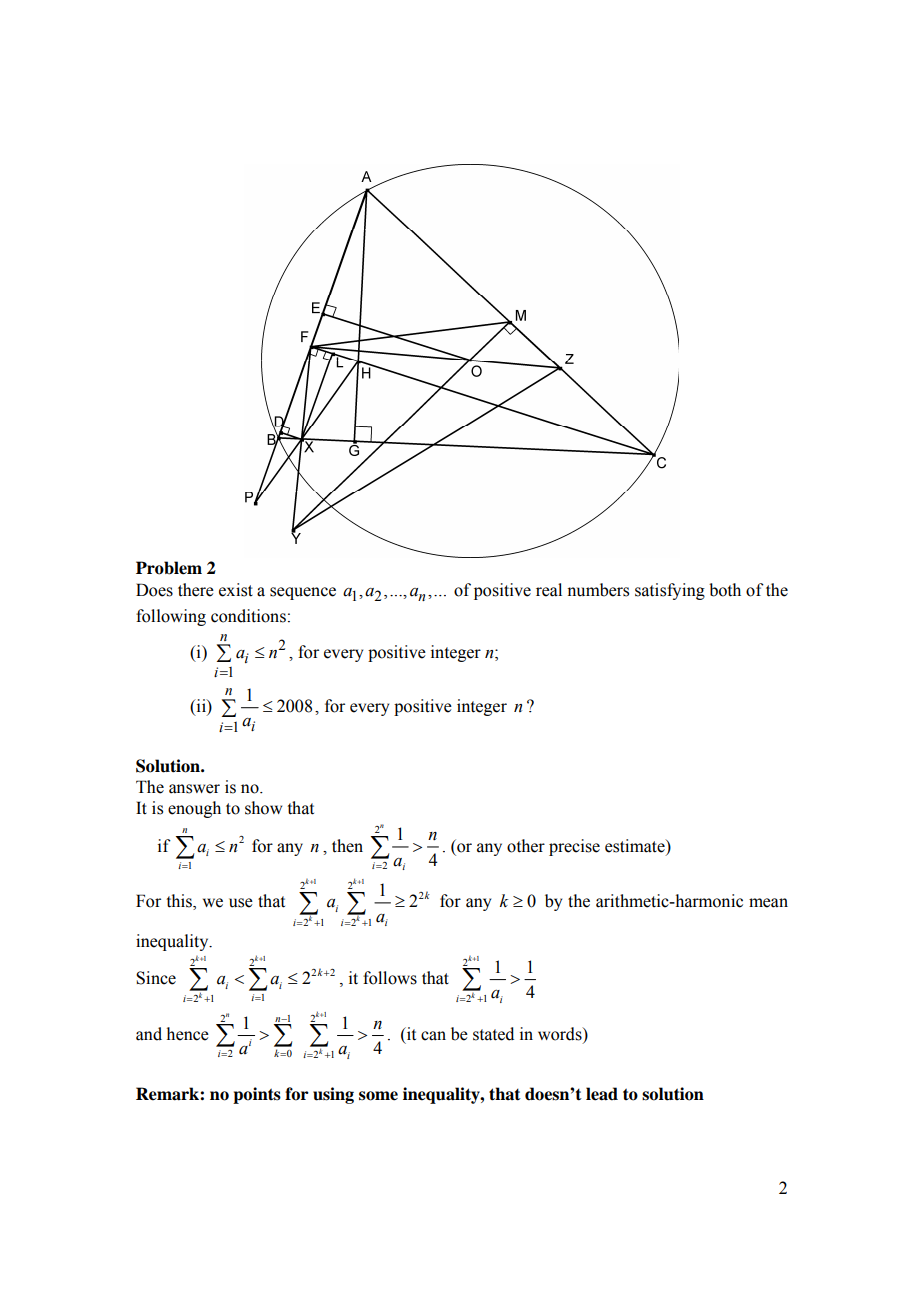  I want to click on real, so click(549, 590).
